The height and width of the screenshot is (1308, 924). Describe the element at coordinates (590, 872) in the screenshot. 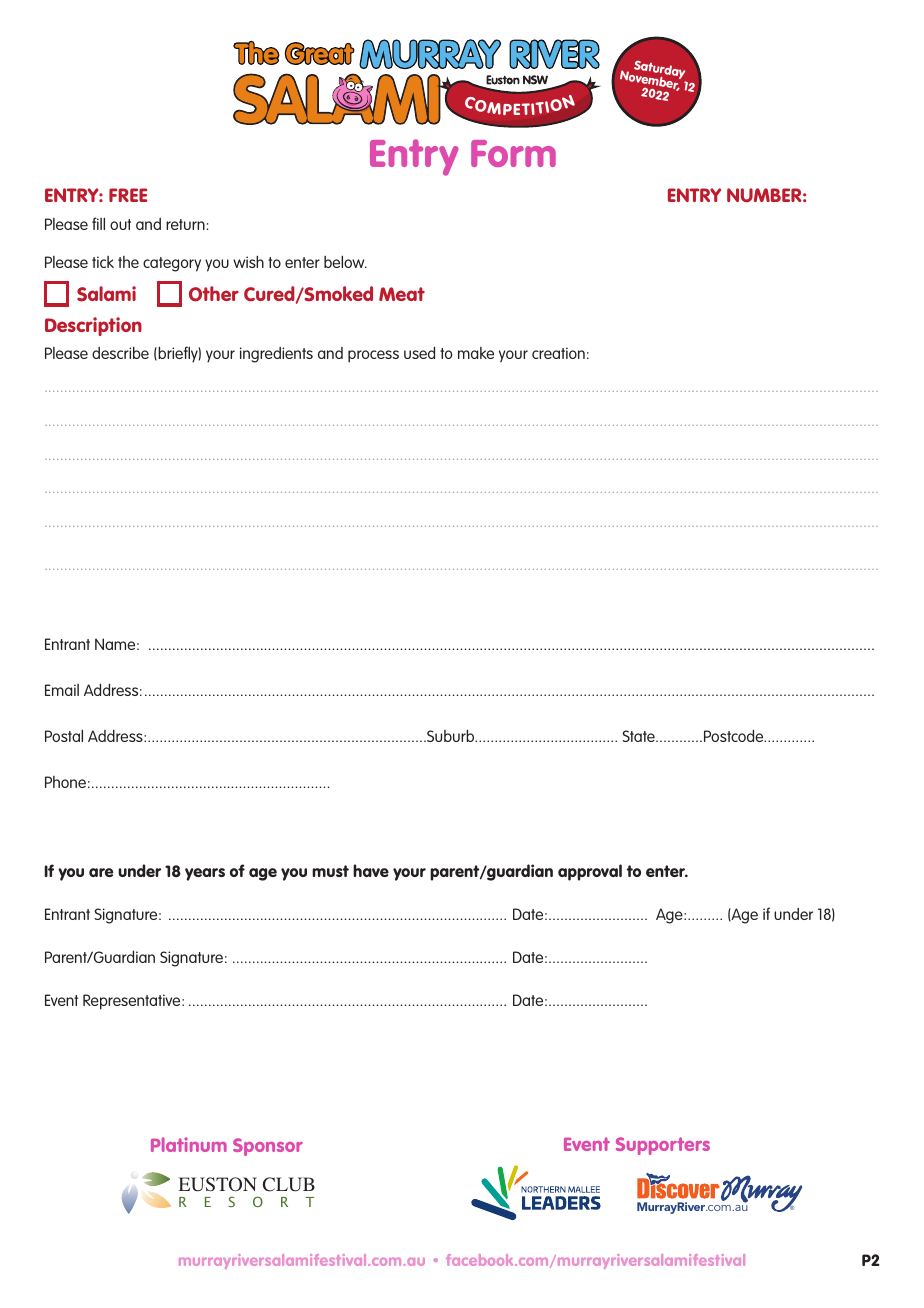

I see `approval` at that location.
